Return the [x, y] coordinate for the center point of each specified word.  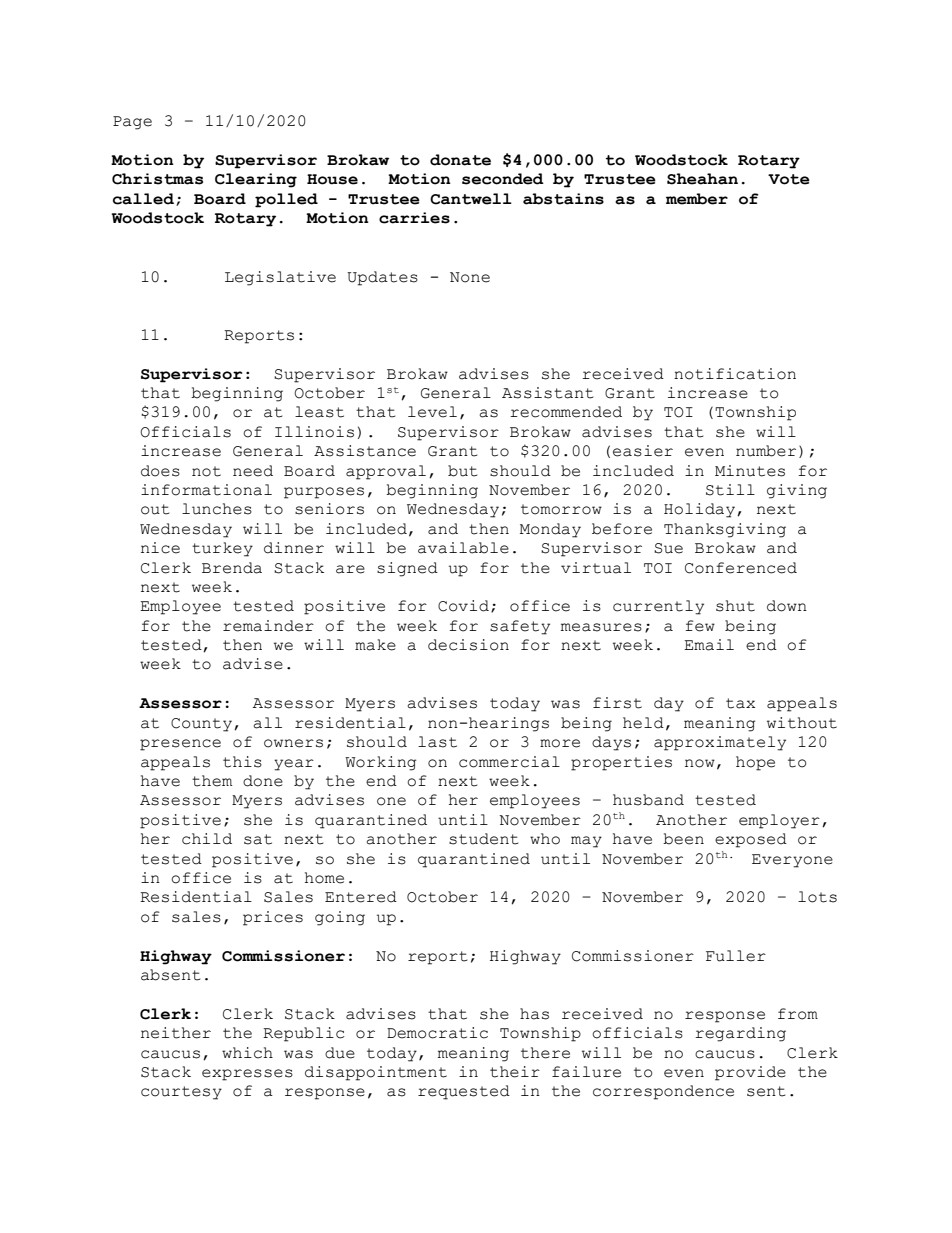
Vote [789, 179]
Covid [463, 606]
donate [460, 160]
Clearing [256, 180]
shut [735, 606]
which [247, 1053]
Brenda [232, 568]
